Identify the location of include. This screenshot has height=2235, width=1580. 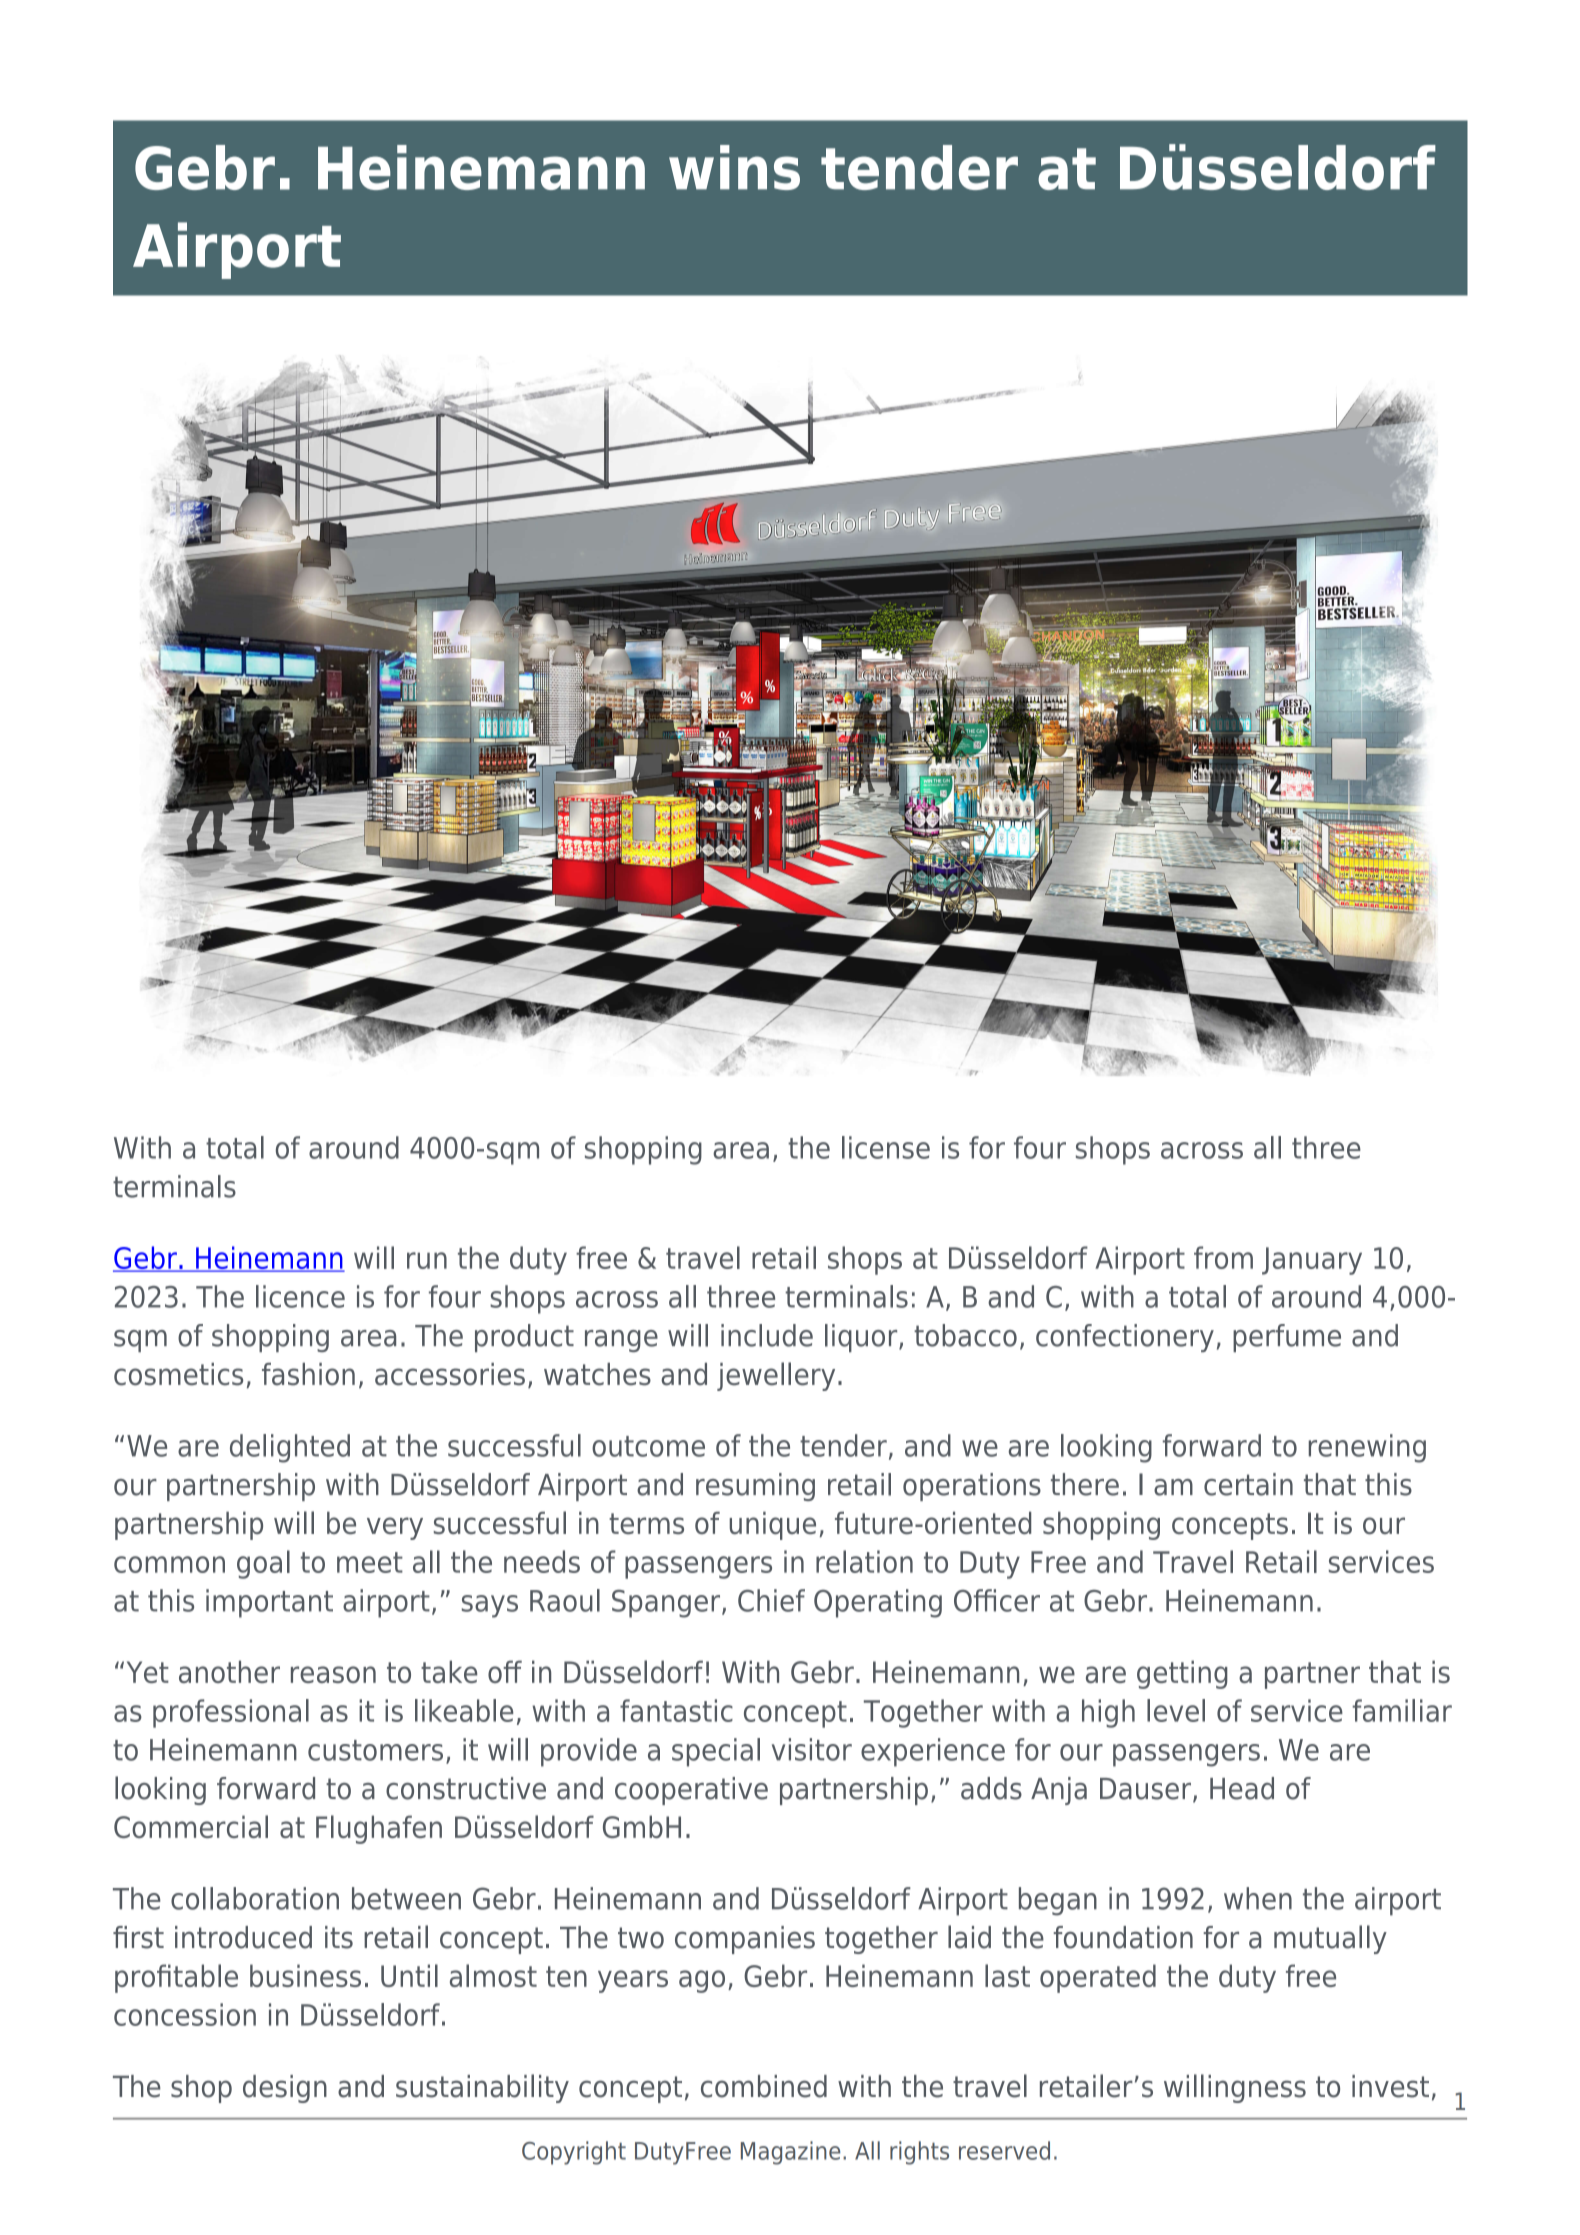
(767, 1335).
